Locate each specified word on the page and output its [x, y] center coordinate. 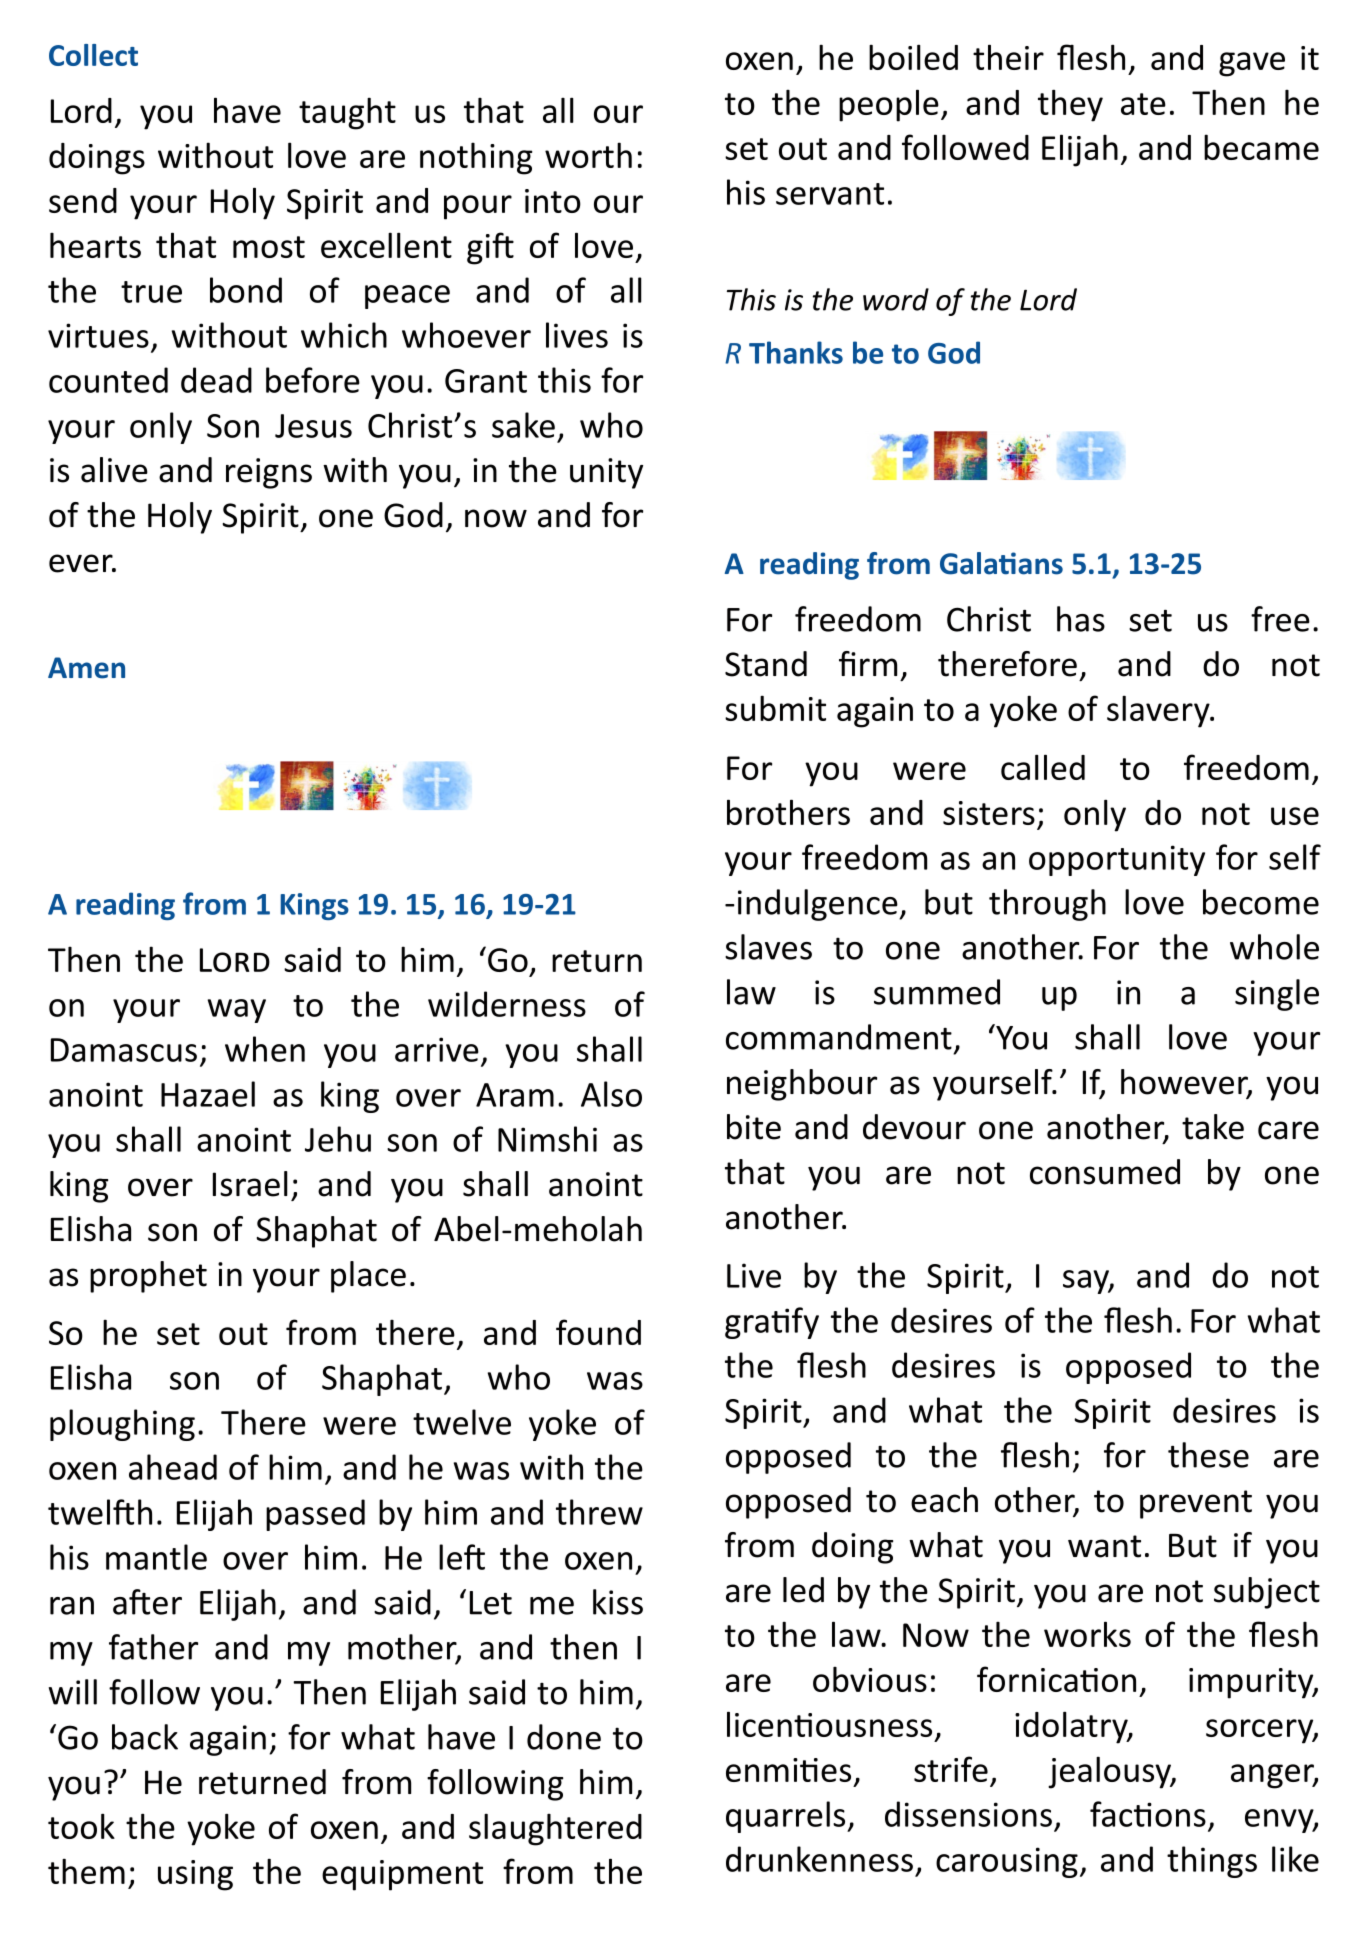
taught [347, 113]
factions [1148, 1814]
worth [588, 155]
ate [1143, 104]
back [145, 1737]
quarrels [787, 1817]
